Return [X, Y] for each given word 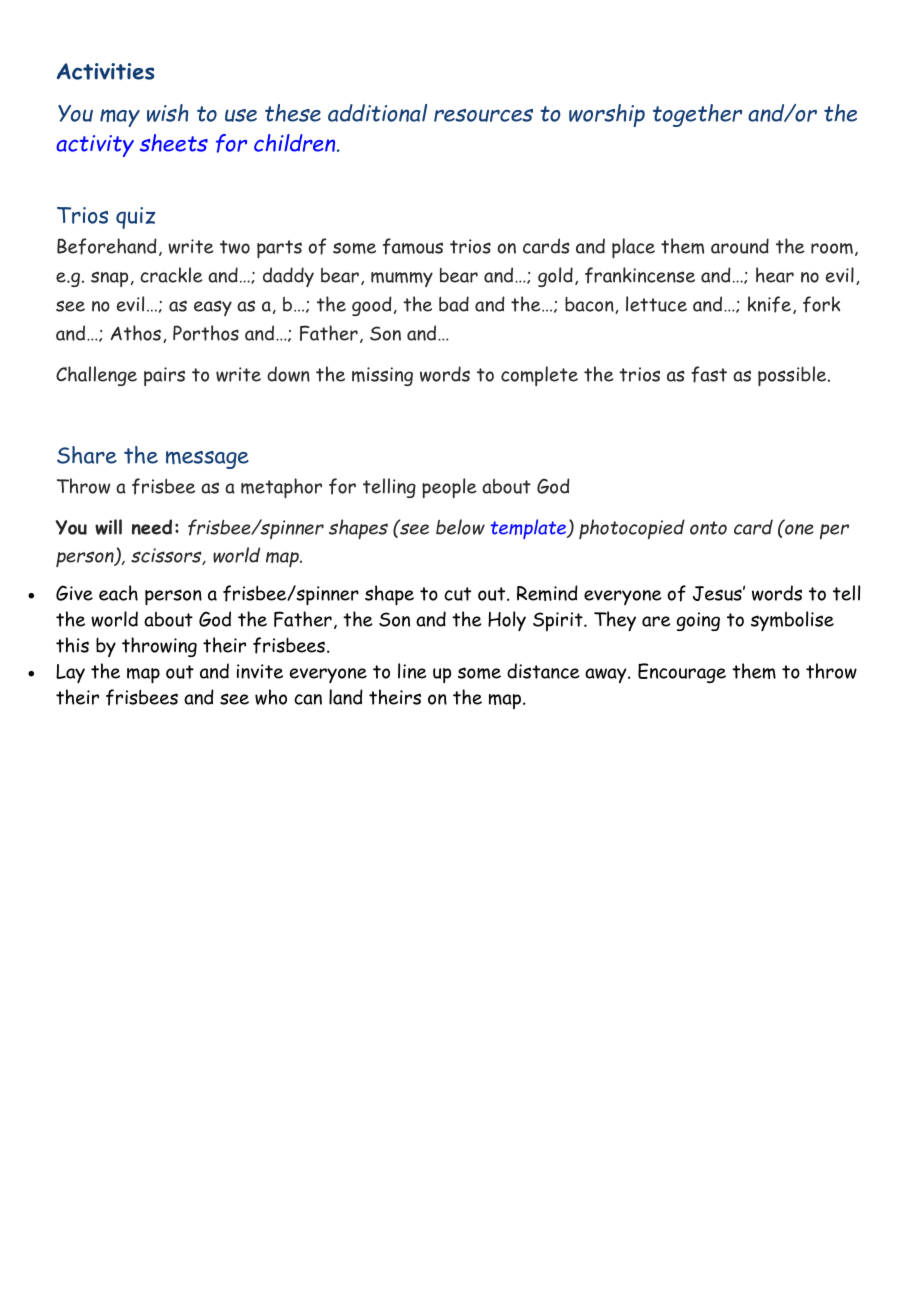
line [412, 671]
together [697, 115]
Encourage [682, 673]
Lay [70, 673]
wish [167, 113]
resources [483, 115]
